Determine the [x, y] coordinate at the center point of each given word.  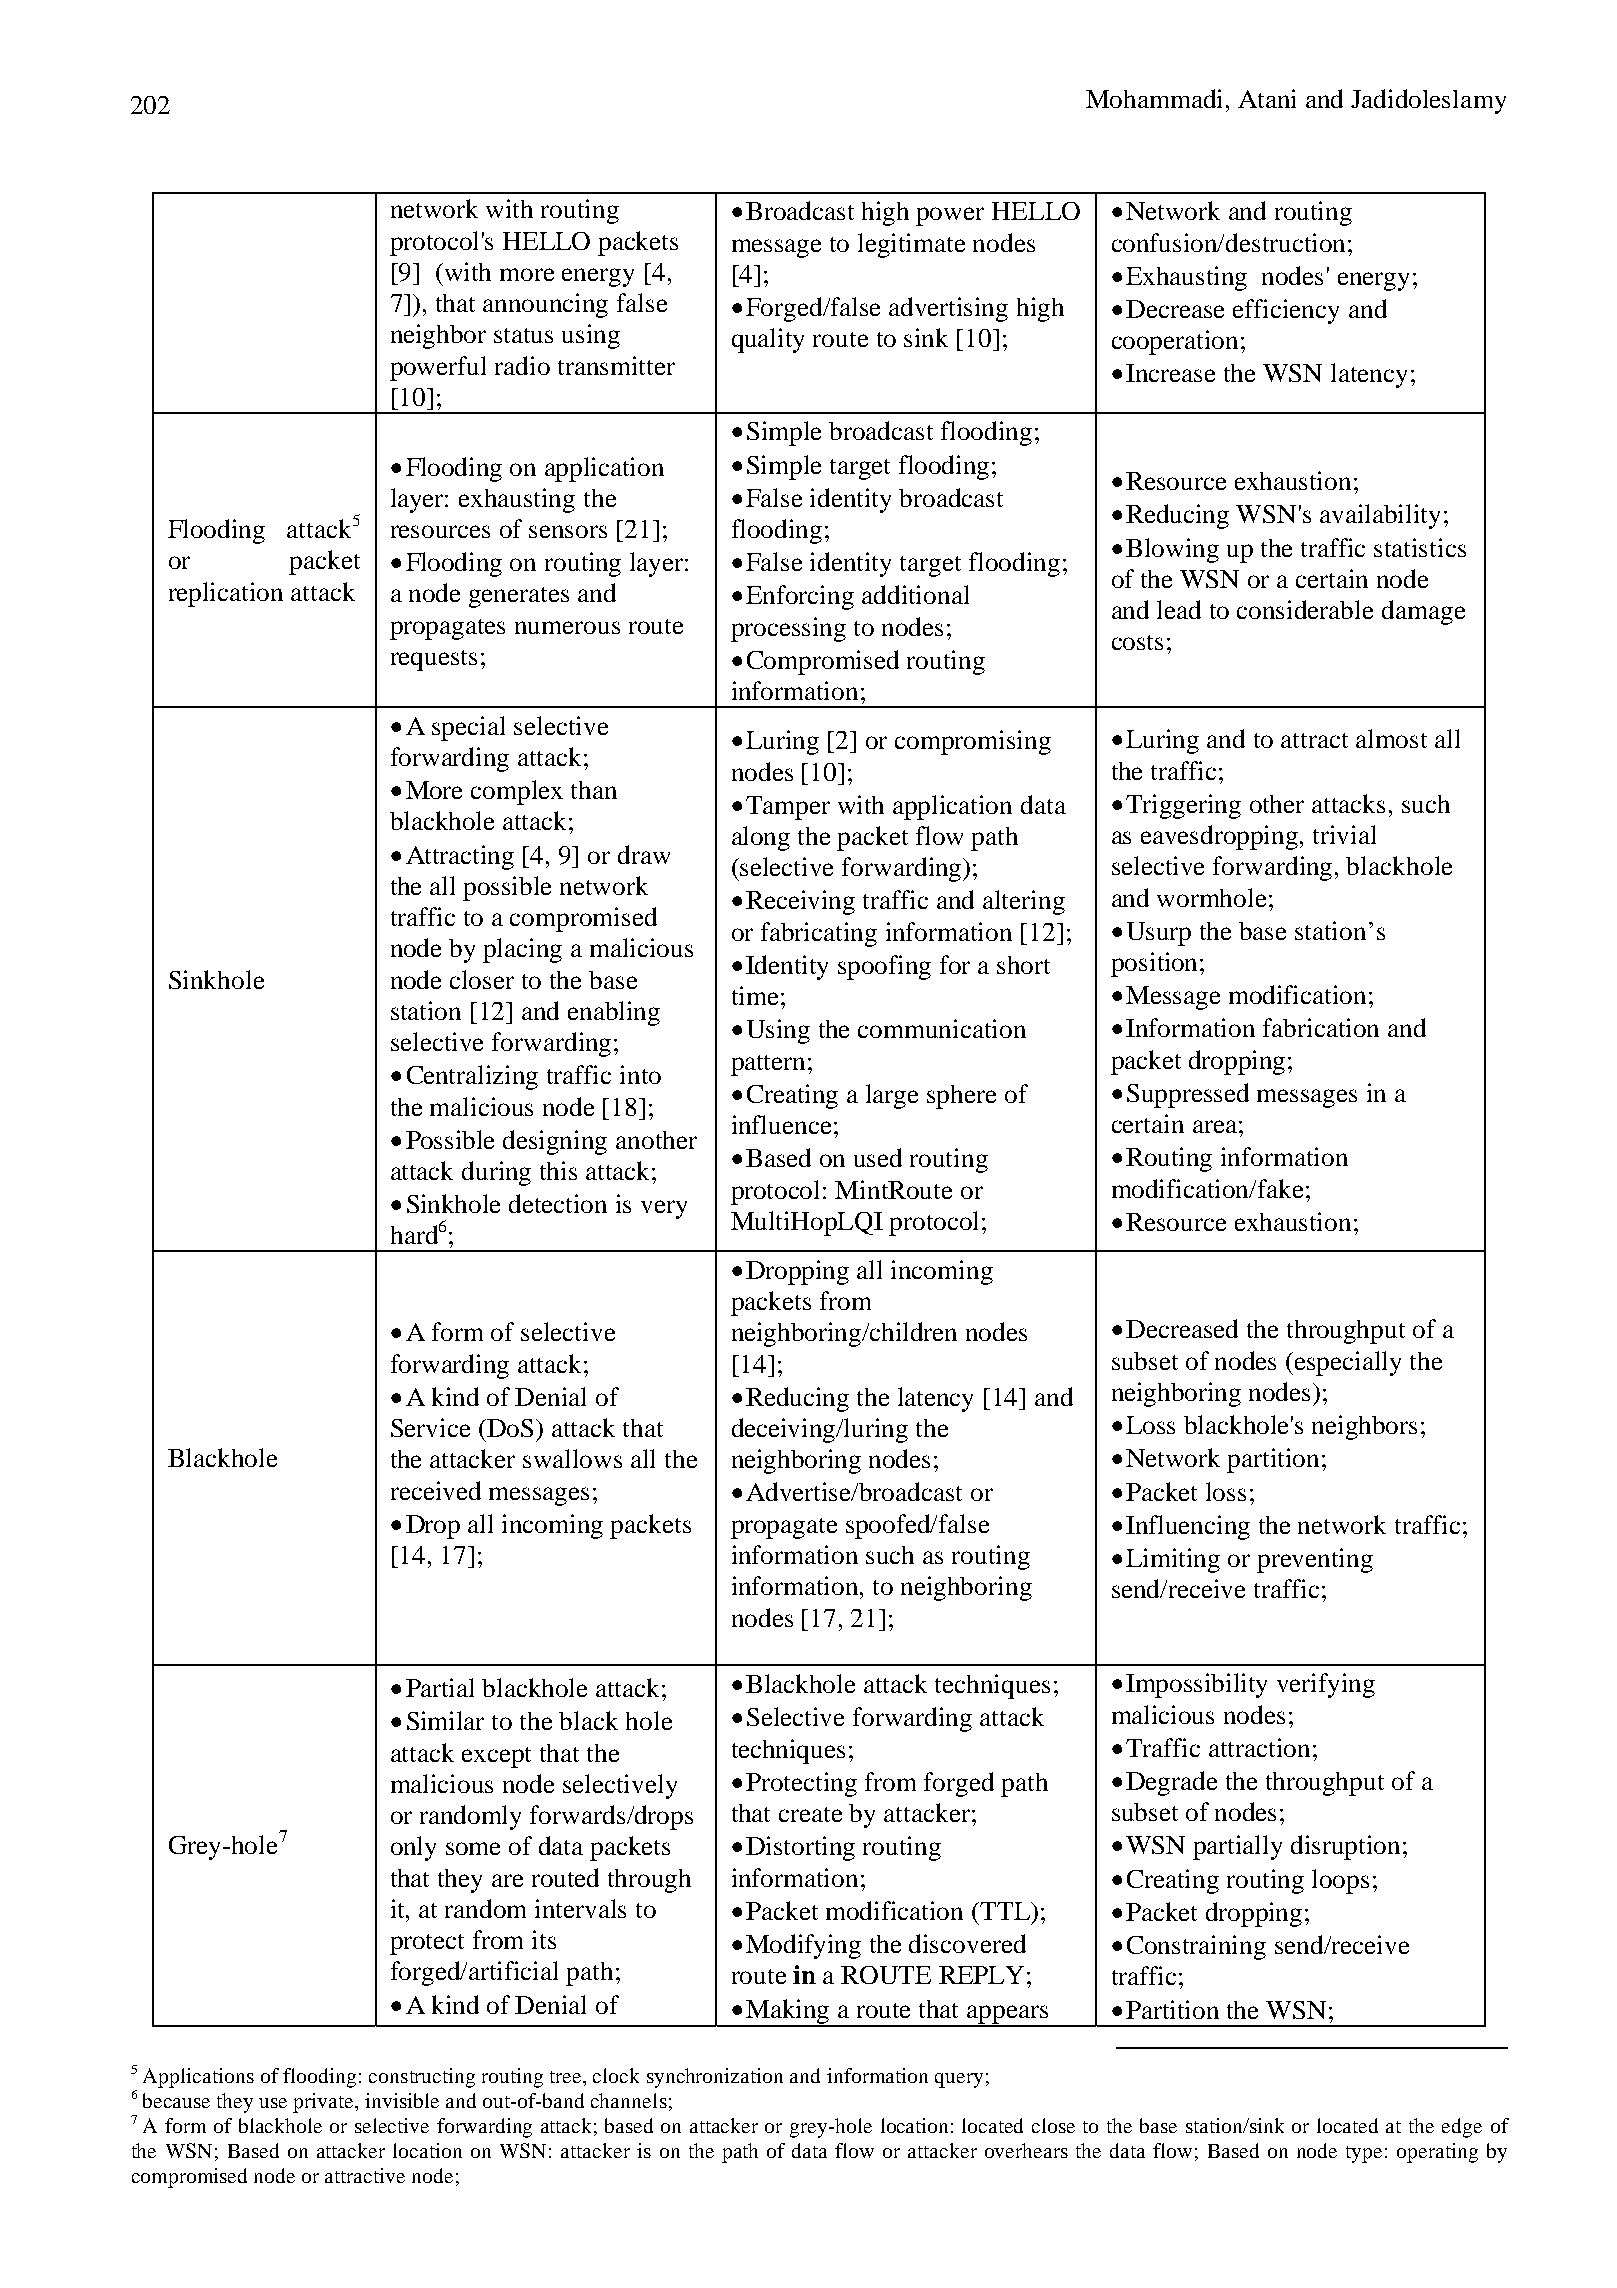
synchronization [715, 2078]
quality [768, 340]
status [523, 335]
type [1364, 2154]
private [325, 2103]
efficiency [1286, 311]
